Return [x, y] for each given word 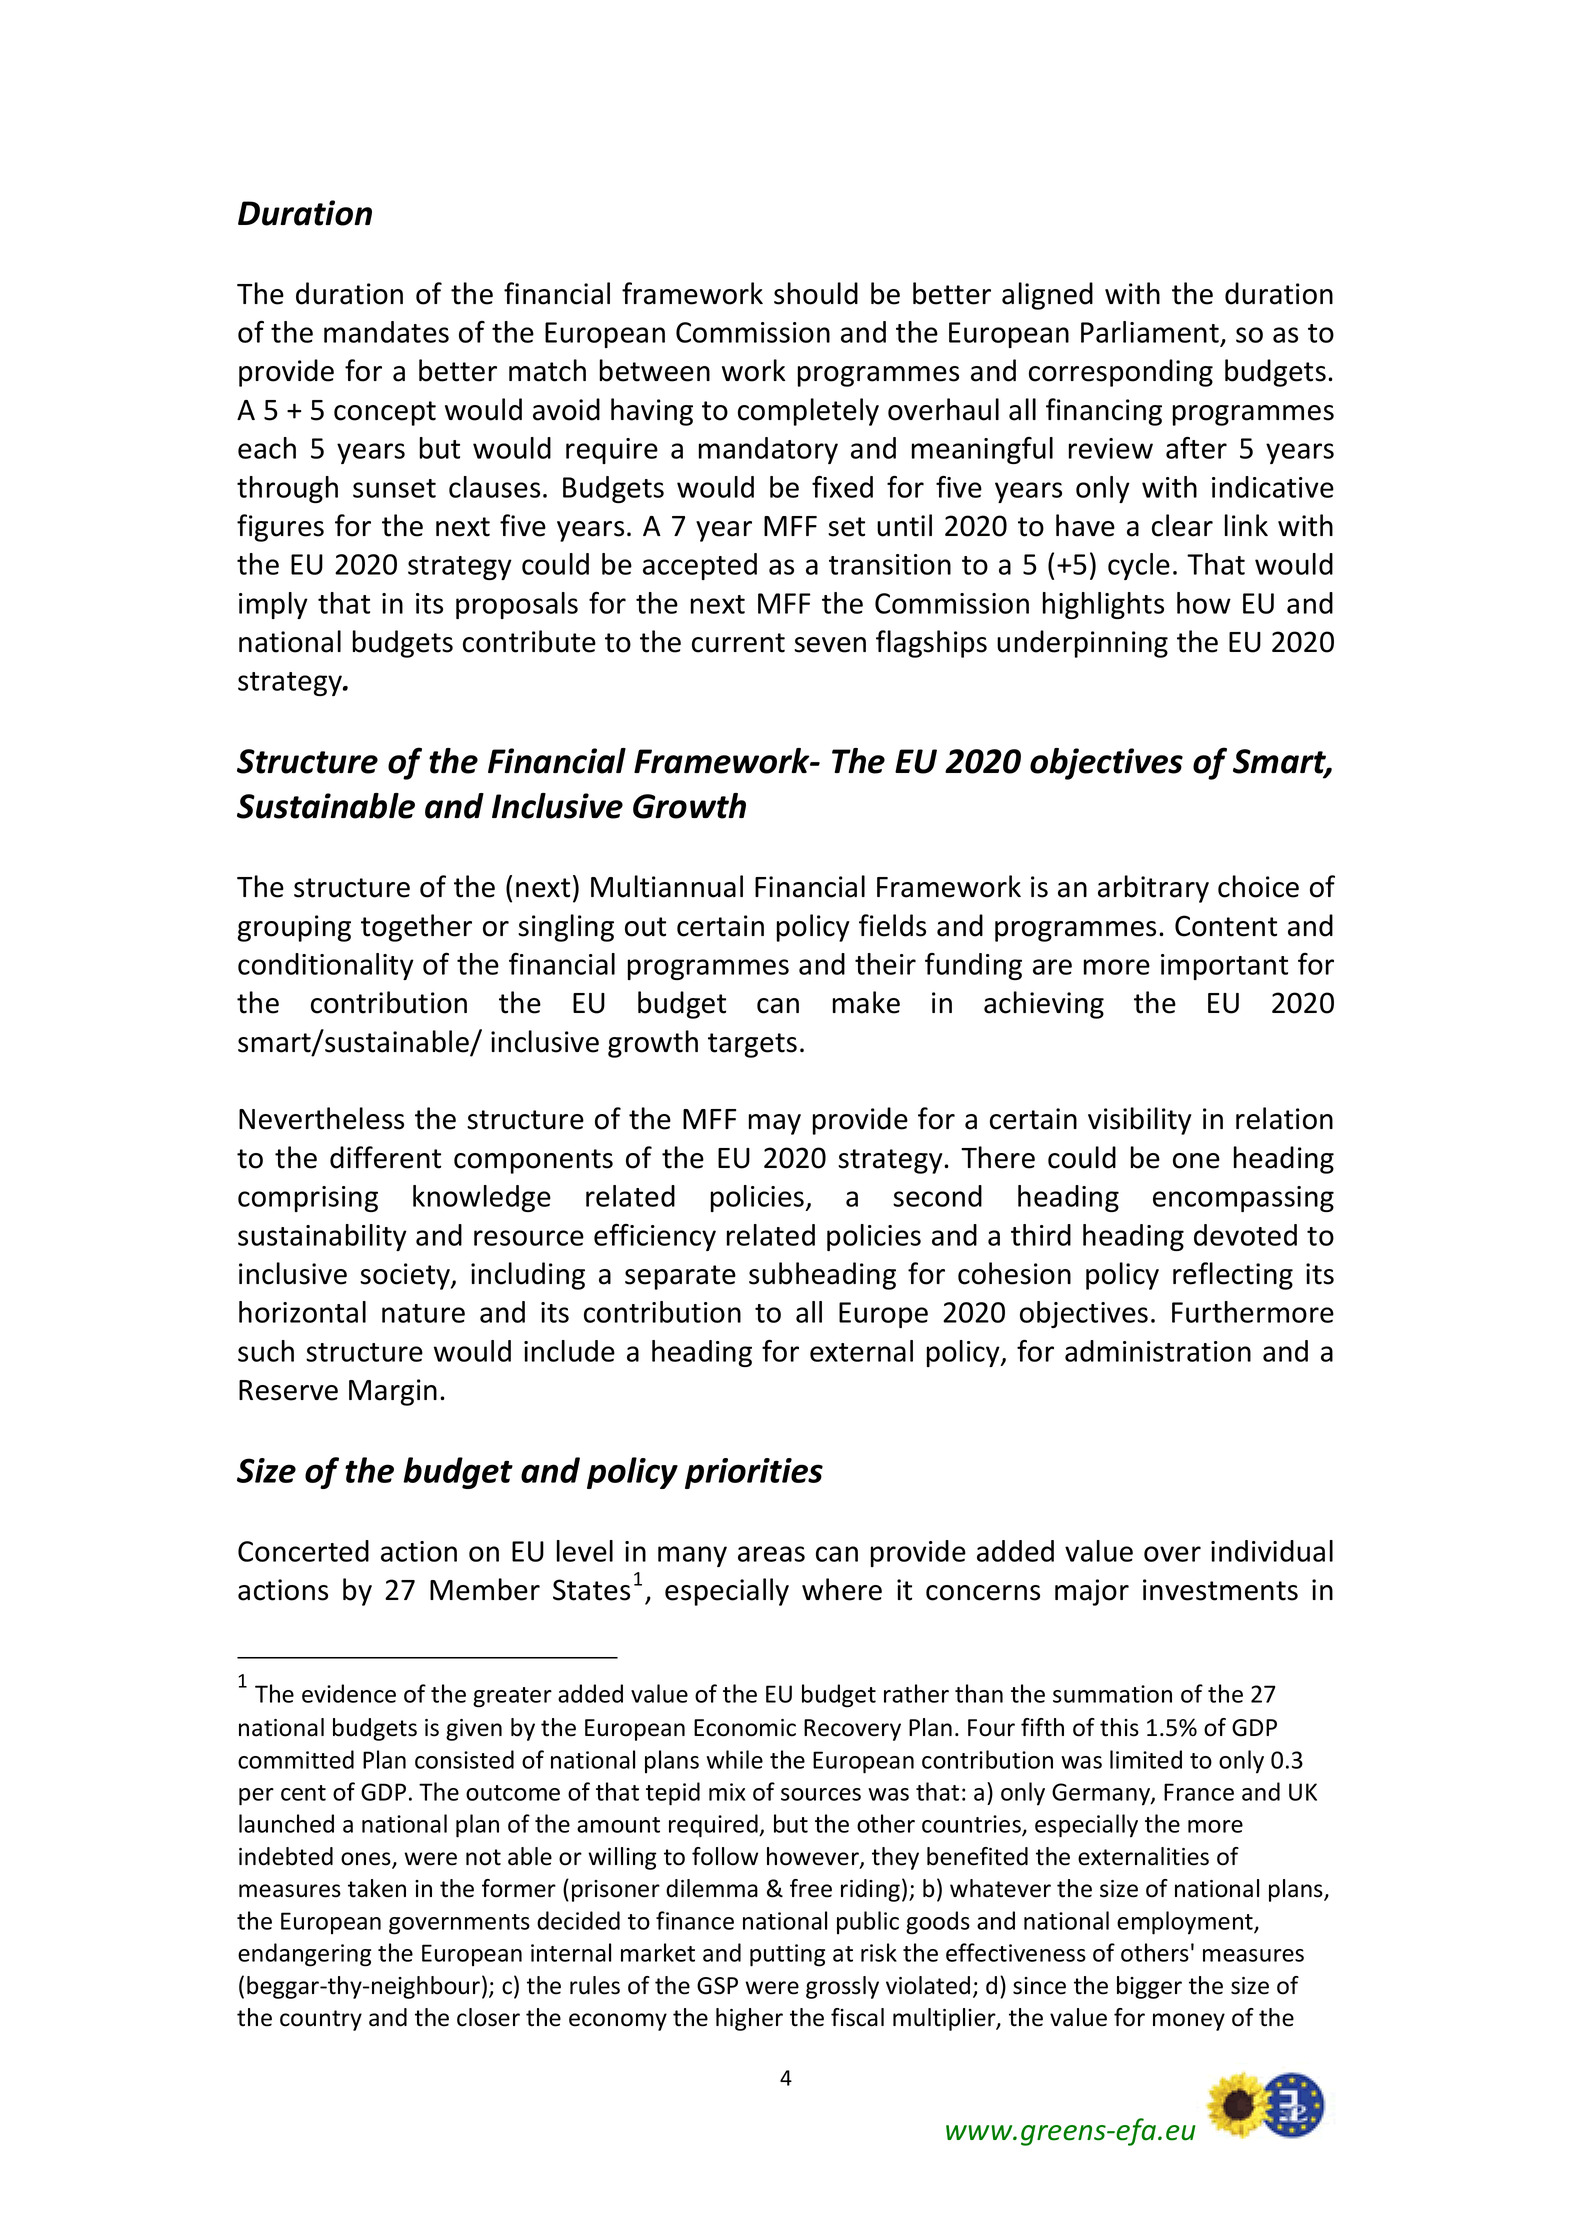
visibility [1140, 1121]
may [775, 1124]
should [816, 293]
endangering [304, 1955]
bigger [1149, 1987]
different [385, 1157]
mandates [386, 332]
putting [787, 1955]
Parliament [1151, 333]
